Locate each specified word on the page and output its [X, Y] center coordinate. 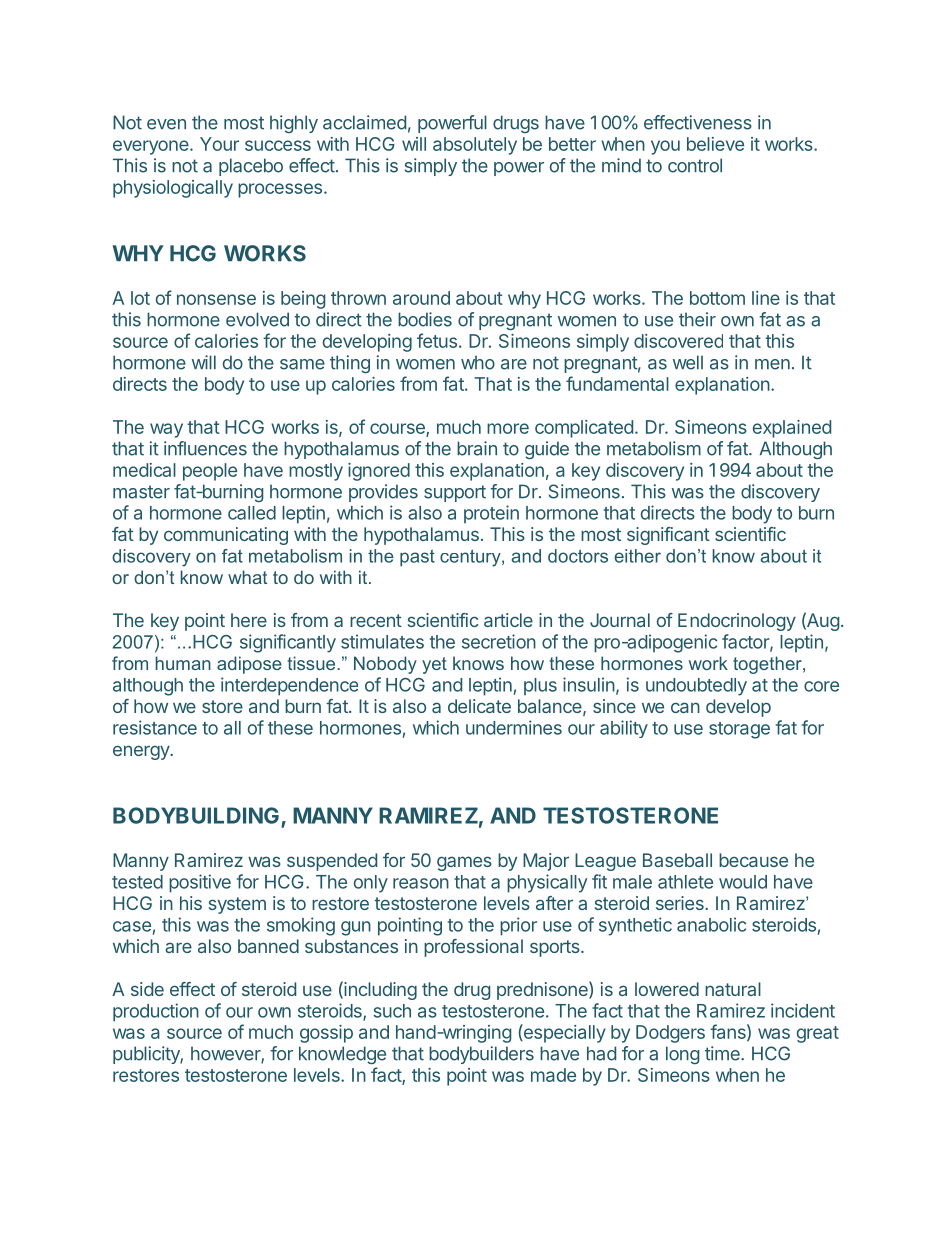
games [464, 863]
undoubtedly [696, 687]
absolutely [475, 146]
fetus [437, 340]
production [156, 1012]
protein [491, 514]
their [697, 319]
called [252, 513]
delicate [479, 706]
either [637, 556]
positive [200, 883]
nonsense [216, 299]
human [183, 663]
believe [715, 144]
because [753, 860]
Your [219, 144]
